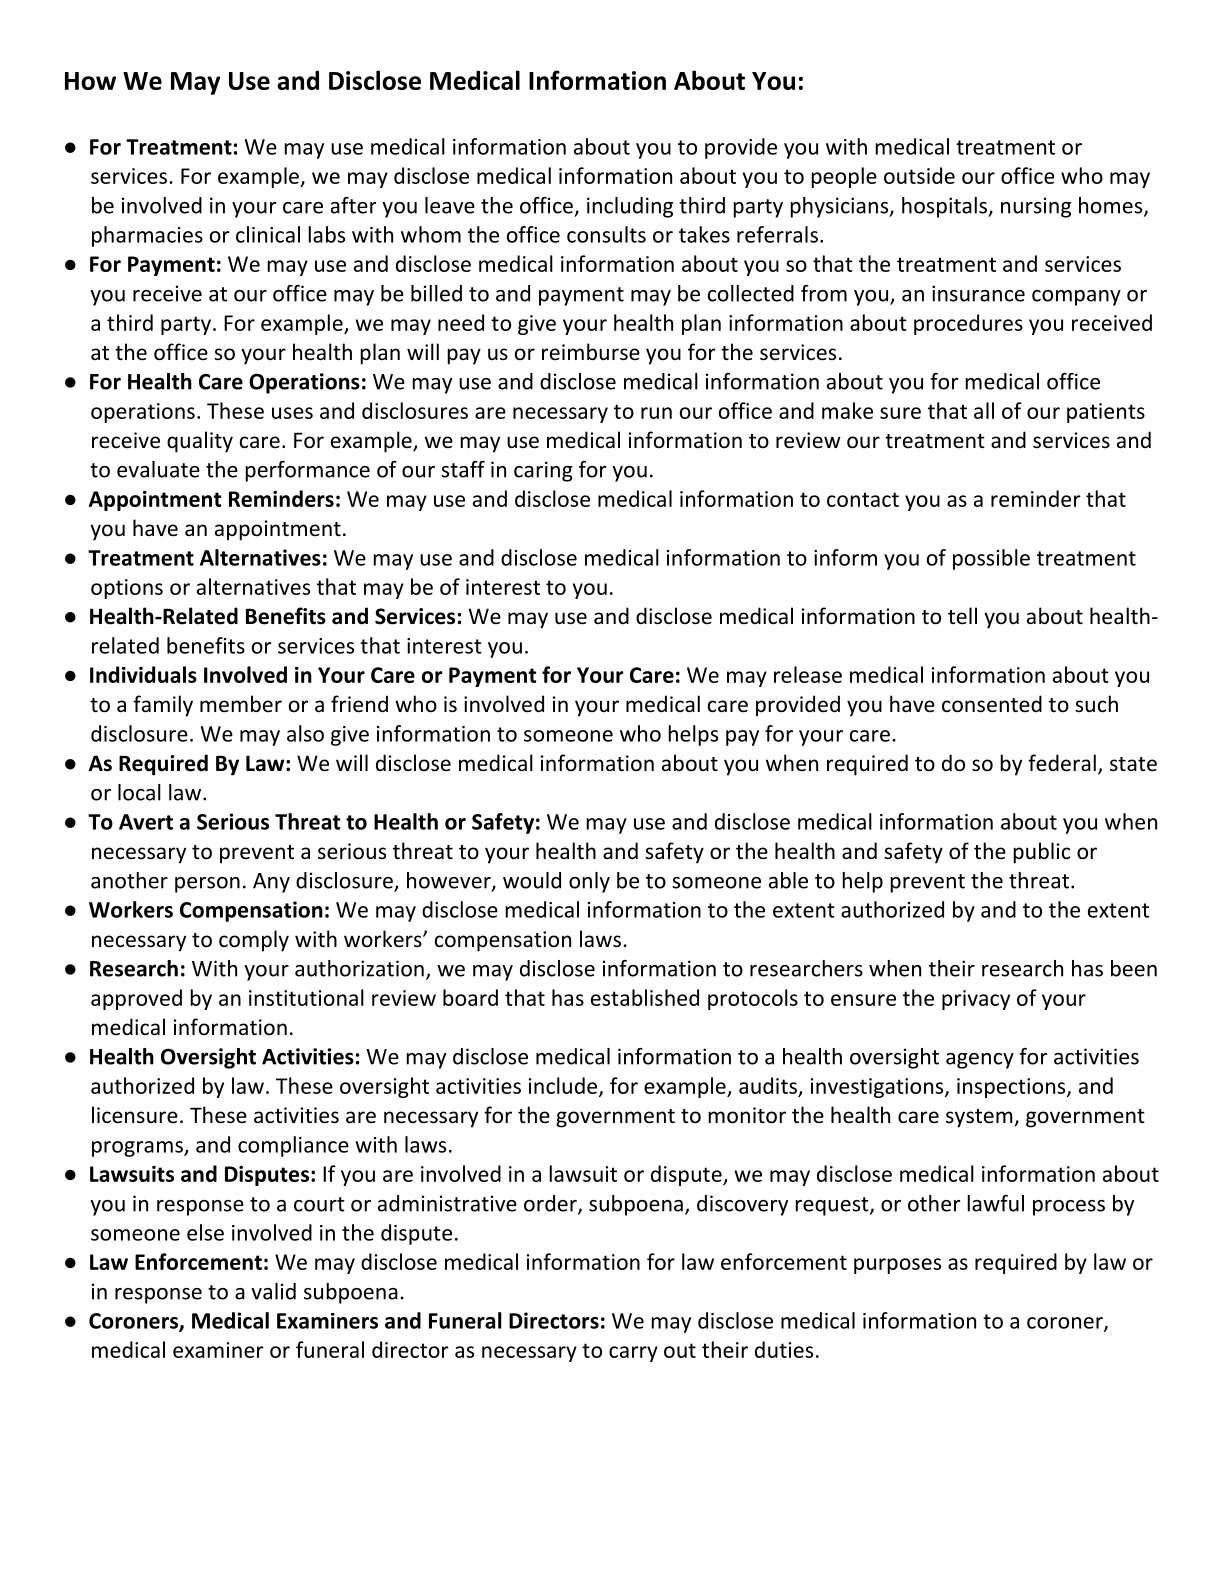  What do you see at coordinates (633, 1354) in the screenshot?
I see `carry` at bounding box center [633, 1354].
